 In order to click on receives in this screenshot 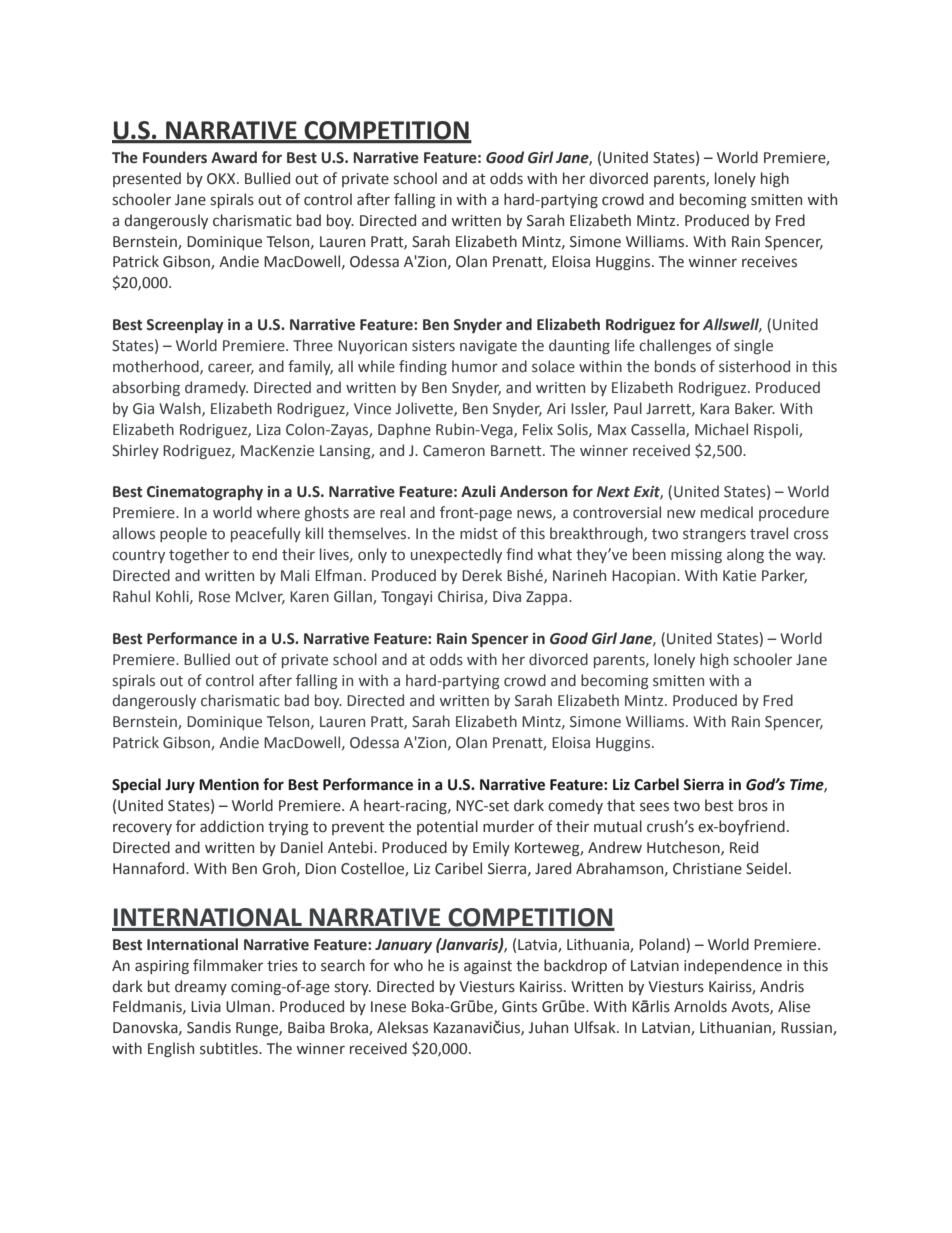, I will do `click(769, 262)`.
